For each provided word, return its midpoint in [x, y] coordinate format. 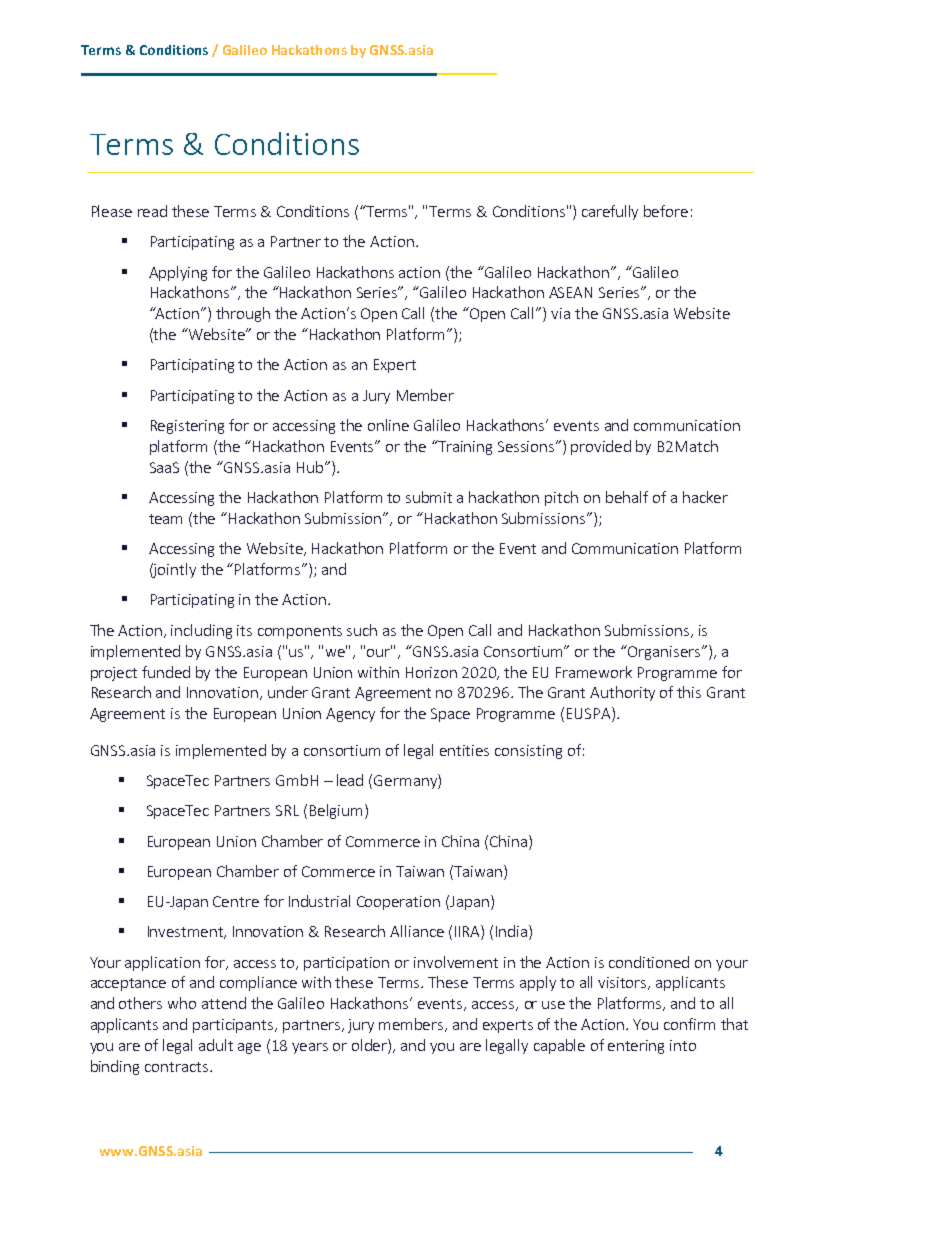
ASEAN [570, 292]
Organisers [664, 652]
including [201, 631]
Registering [187, 427]
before [666, 211]
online [388, 425]
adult [216, 1045]
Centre [236, 901]
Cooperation [398, 903]
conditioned [649, 962]
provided [601, 447]
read [152, 211]
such [362, 630]
